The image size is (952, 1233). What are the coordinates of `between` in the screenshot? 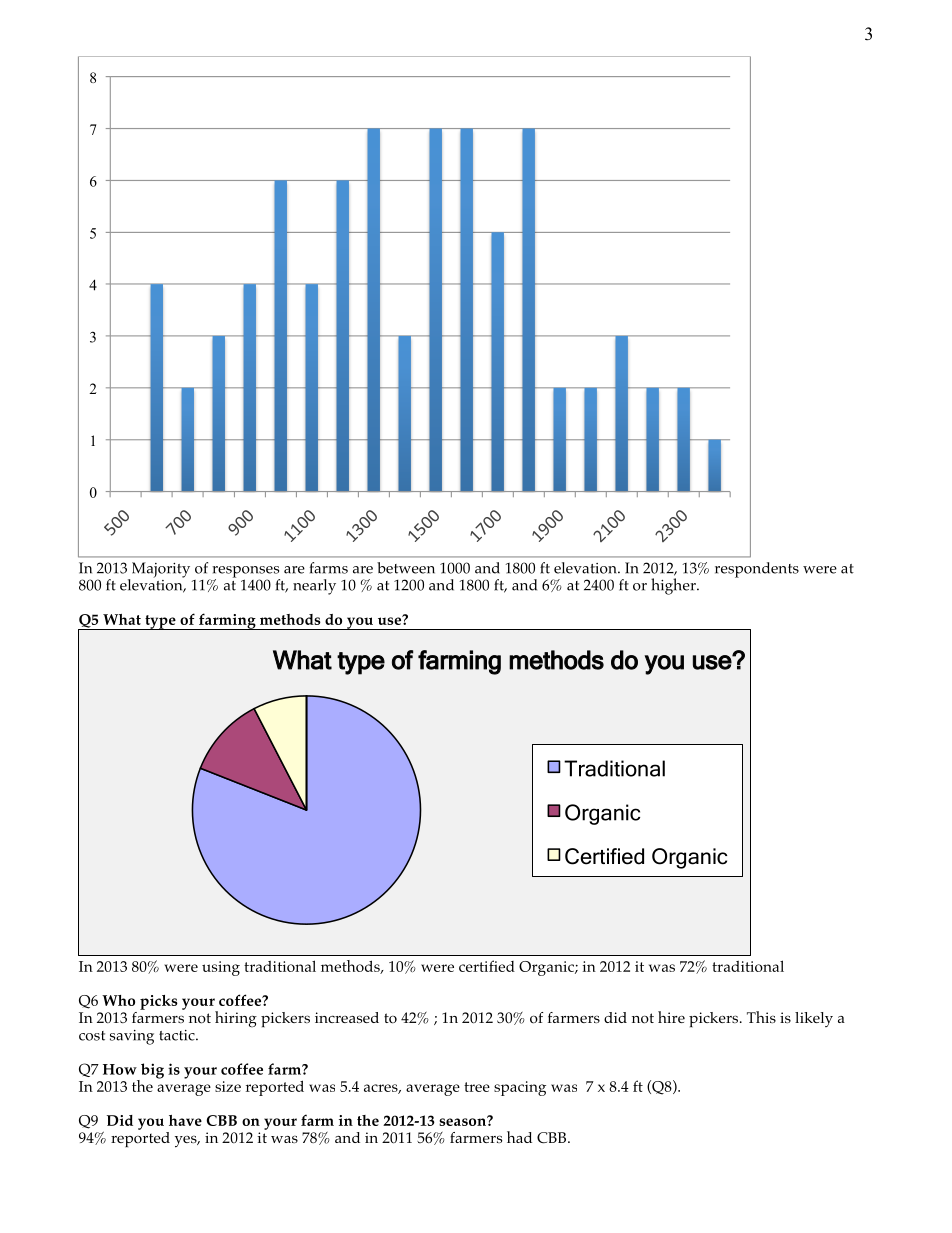 It's located at (406, 568).
